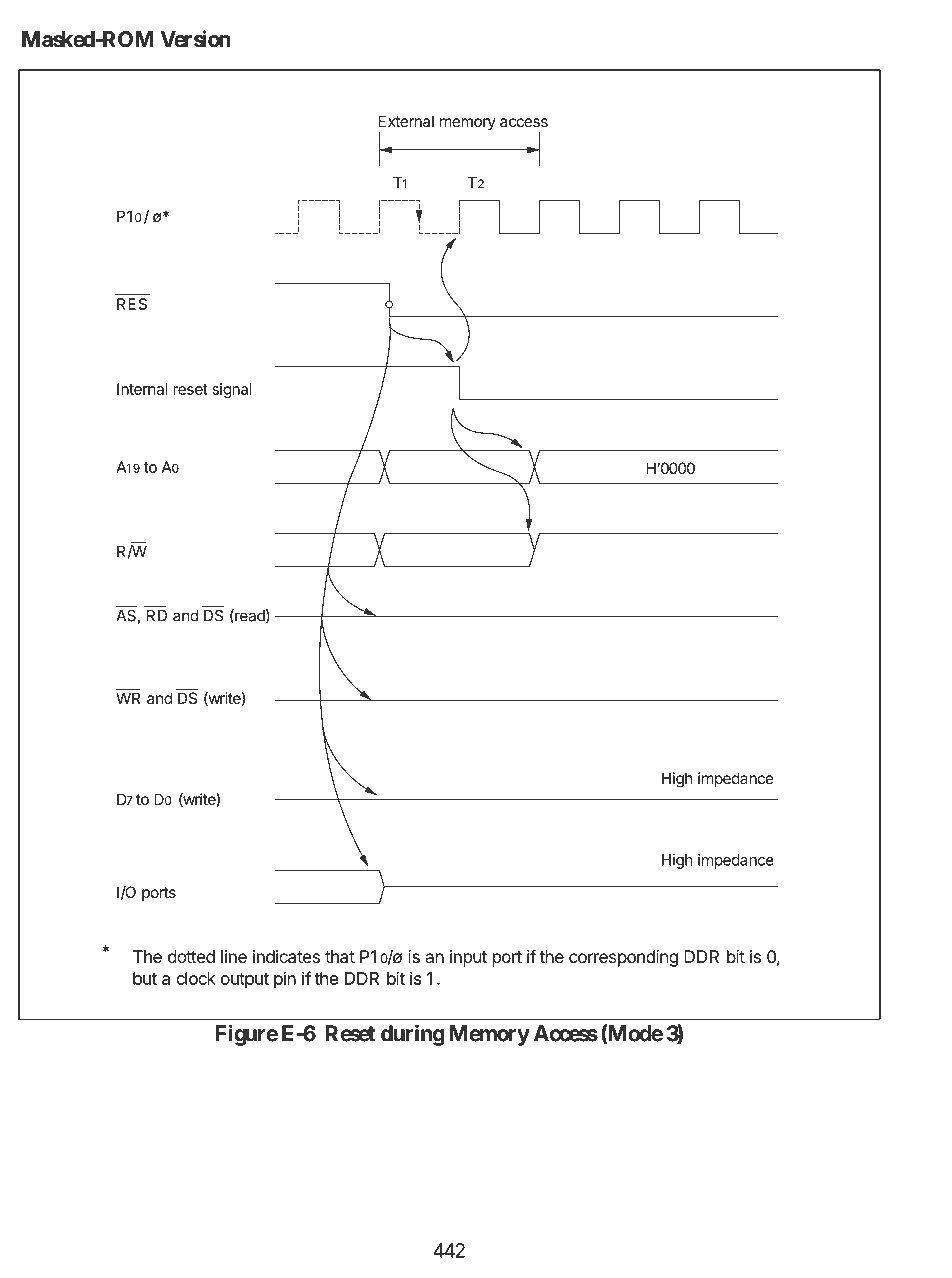  I want to click on signal, so click(232, 390).
